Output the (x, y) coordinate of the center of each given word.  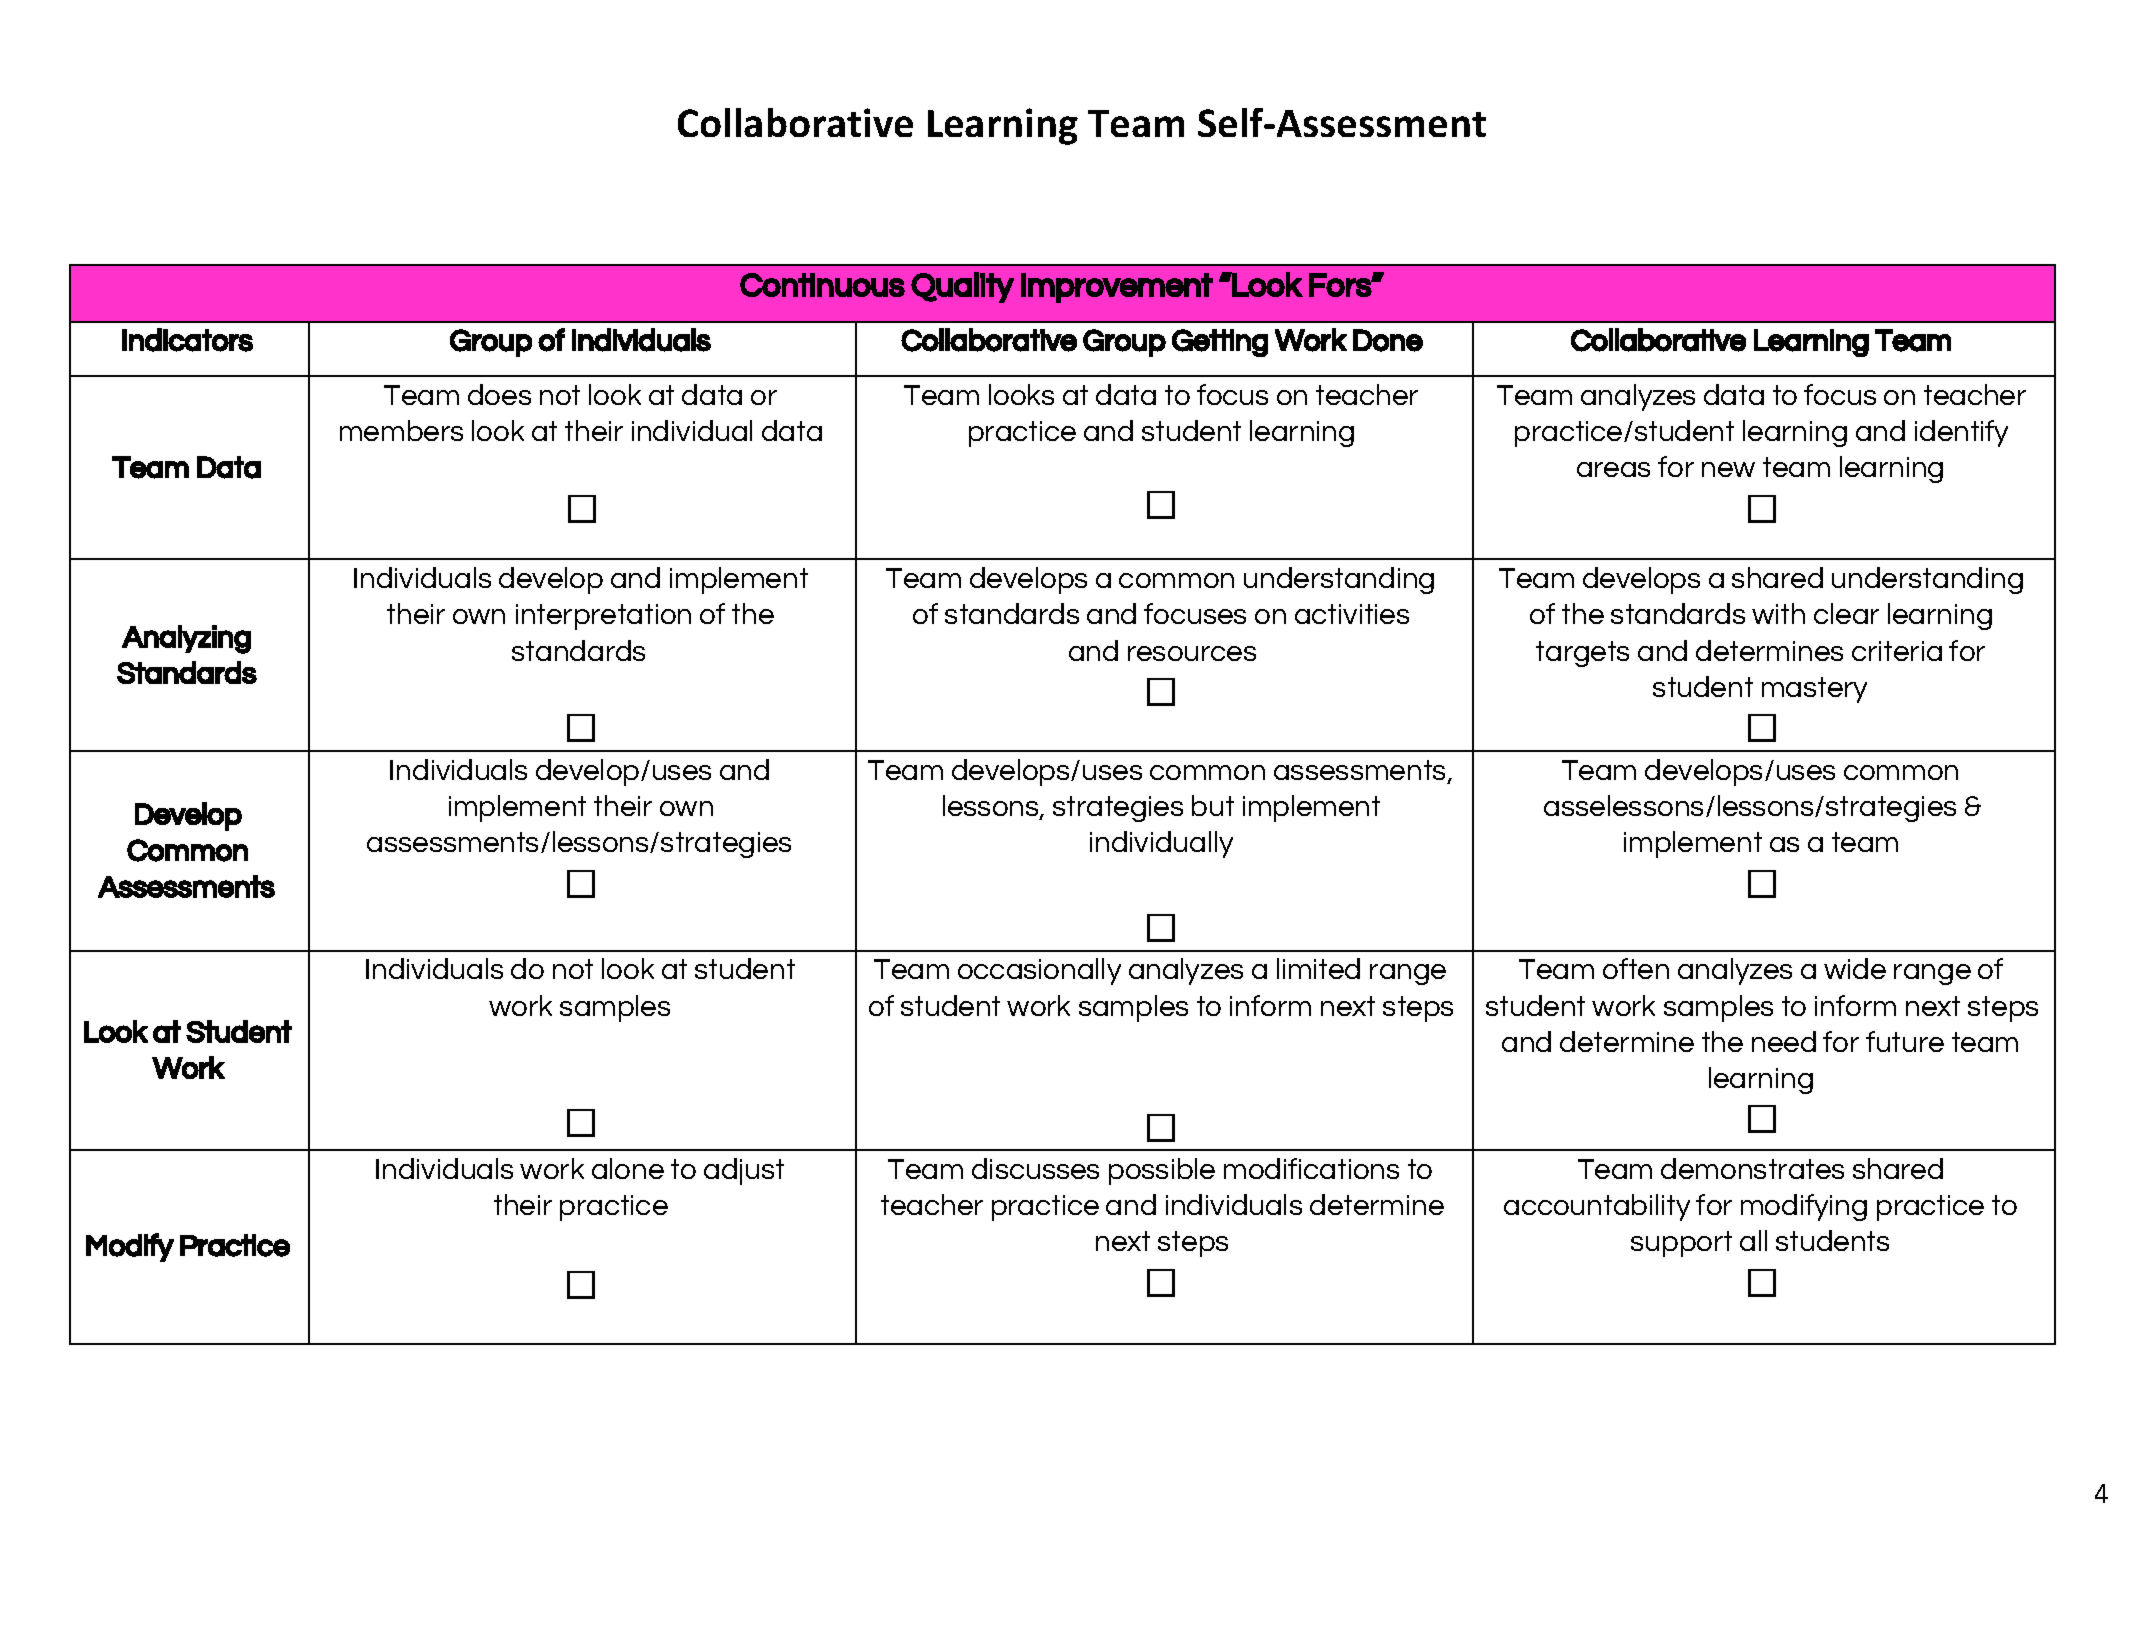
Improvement (1117, 288)
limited (1318, 968)
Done (1388, 340)
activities (1352, 614)
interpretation (603, 617)
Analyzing (186, 639)
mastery (1814, 690)
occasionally (1039, 971)
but (1213, 805)
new (1728, 469)
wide (1855, 968)
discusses (1035, 1168)
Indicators (187, 340)
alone (628, 1168)
